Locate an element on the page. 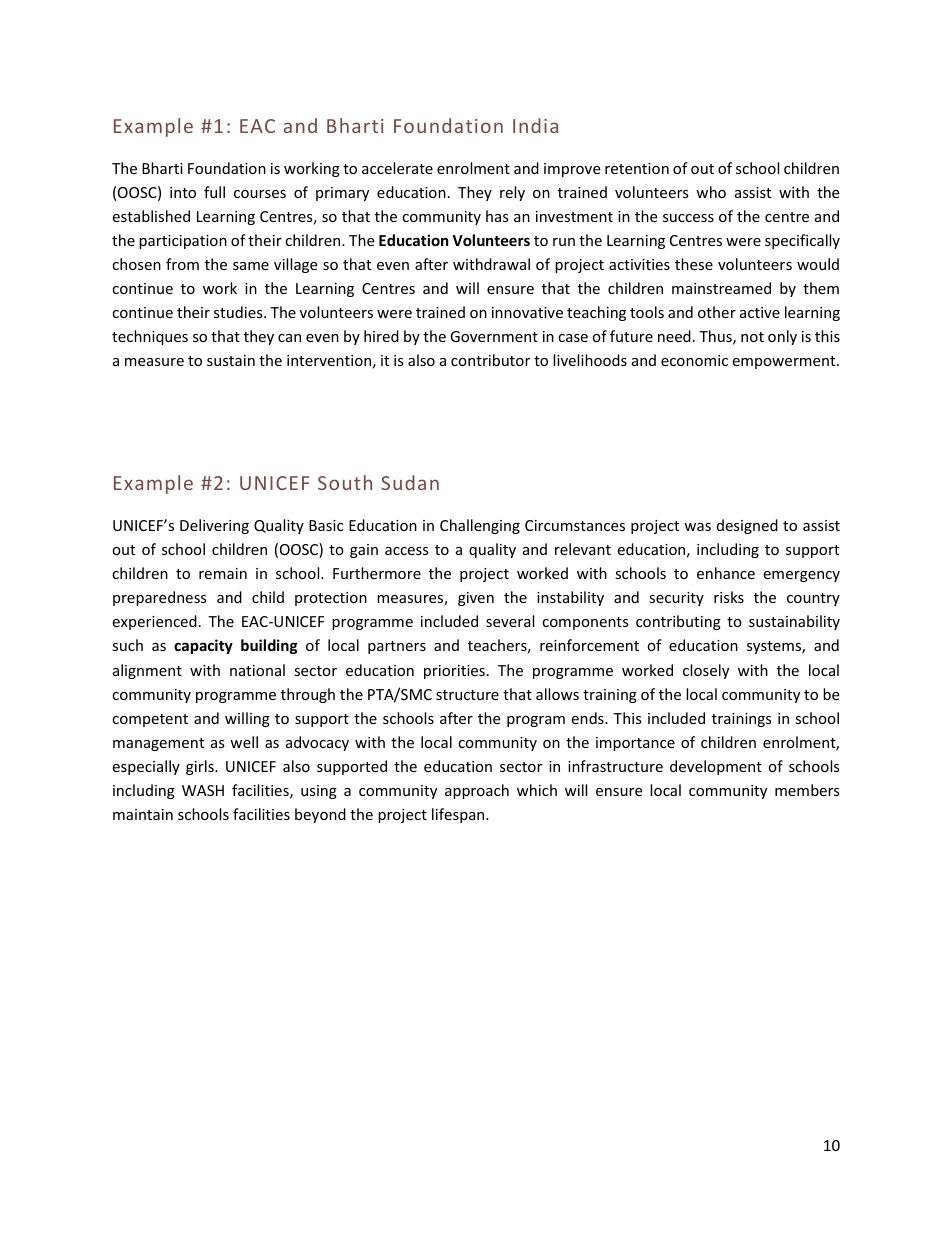  who is located at coordinates (711, 192).
